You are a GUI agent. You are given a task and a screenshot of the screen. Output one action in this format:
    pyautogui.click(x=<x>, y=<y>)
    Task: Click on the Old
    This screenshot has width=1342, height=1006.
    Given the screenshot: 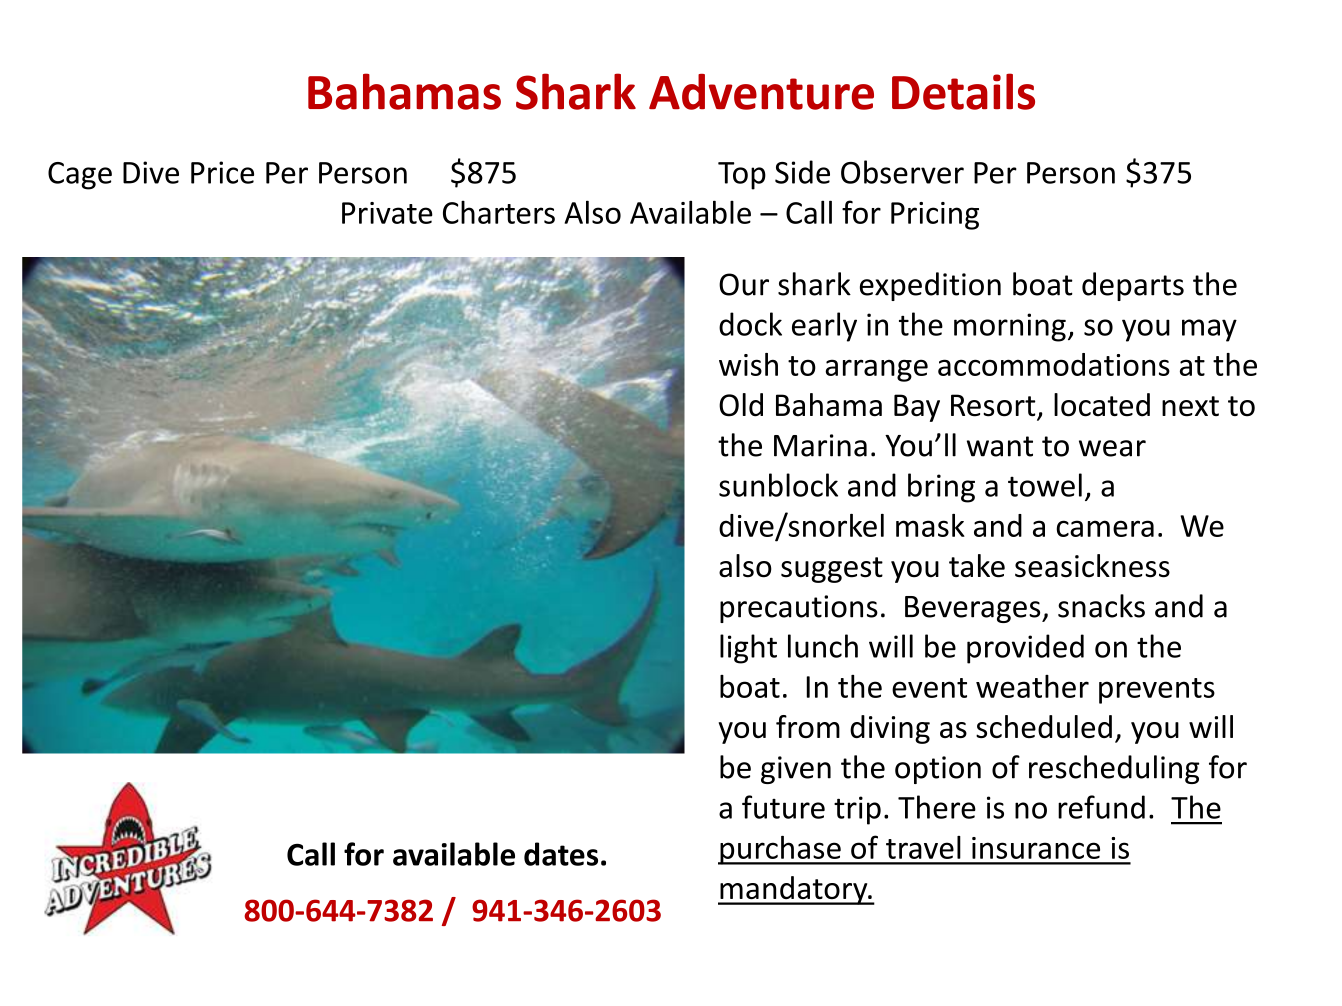 What is the action you would take?
    pyautogui.click(x=741, y=405)
